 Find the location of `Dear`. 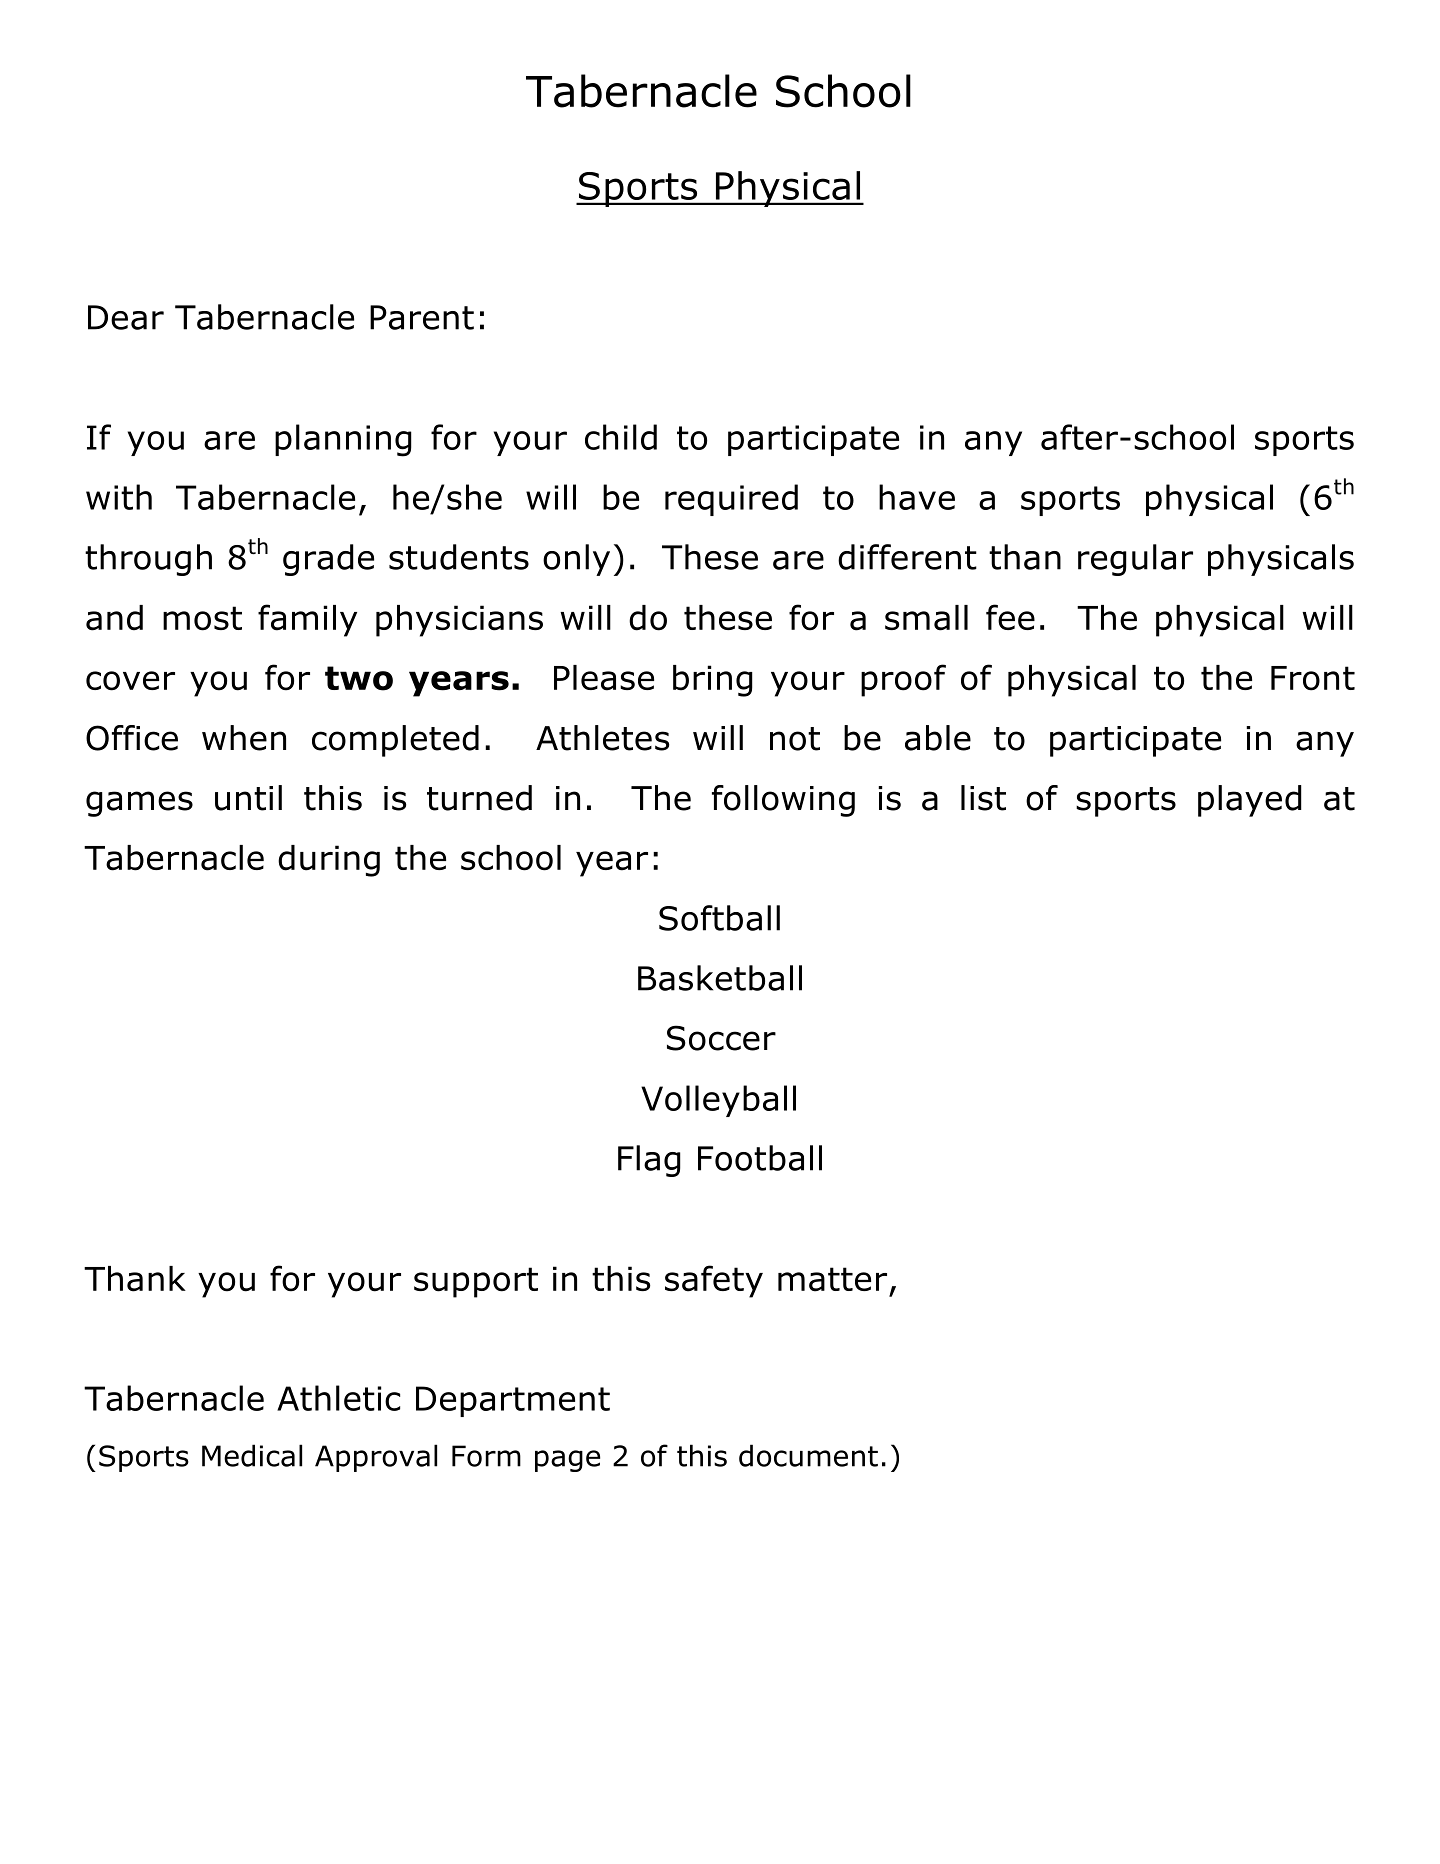

Dear is located at coordinates (126, 317).
